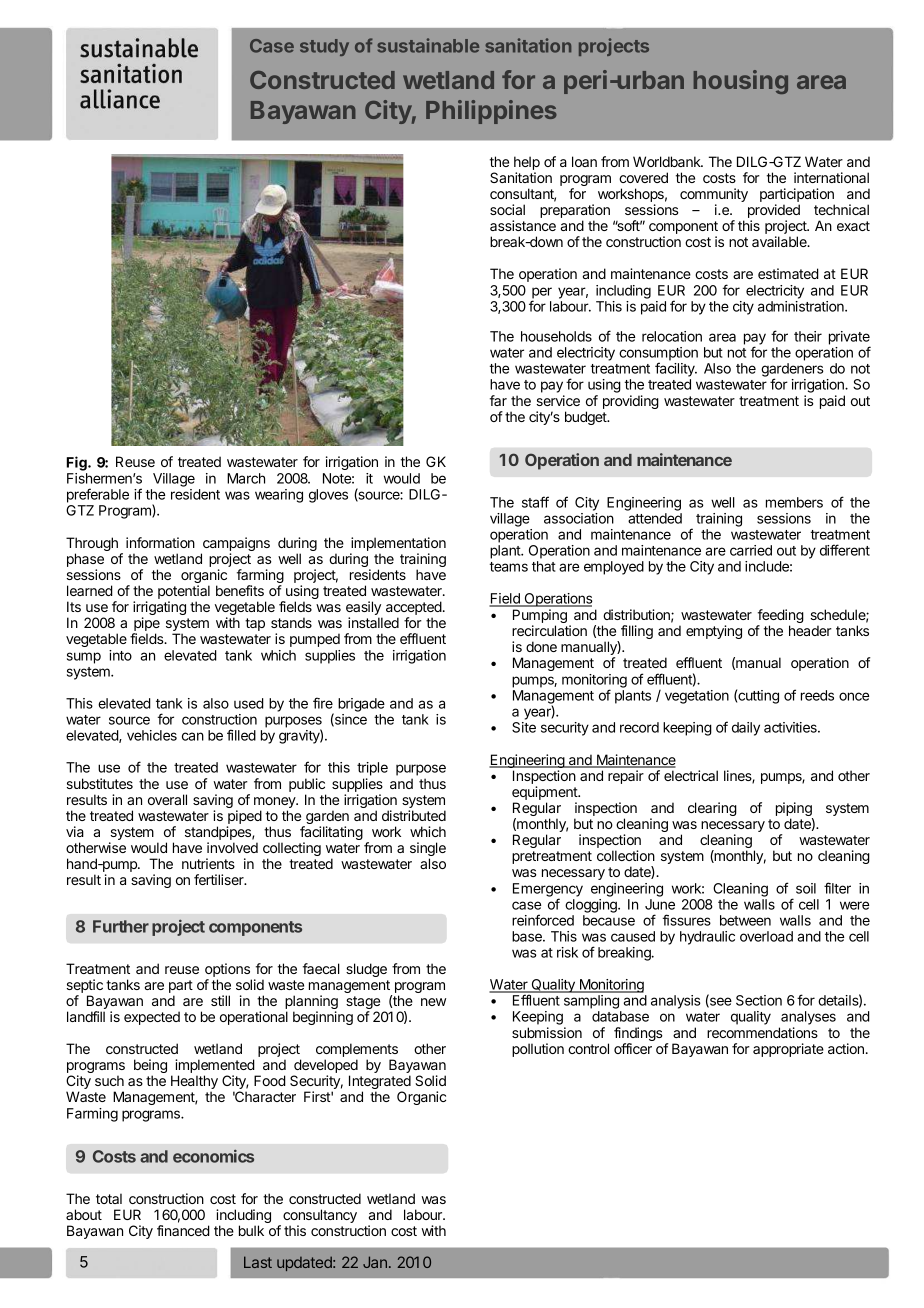 The height and width of the image is (1308, 924). What do you see at coordinates (808, 336) in the image?
I see `their` at bounding box center [808, 336].
